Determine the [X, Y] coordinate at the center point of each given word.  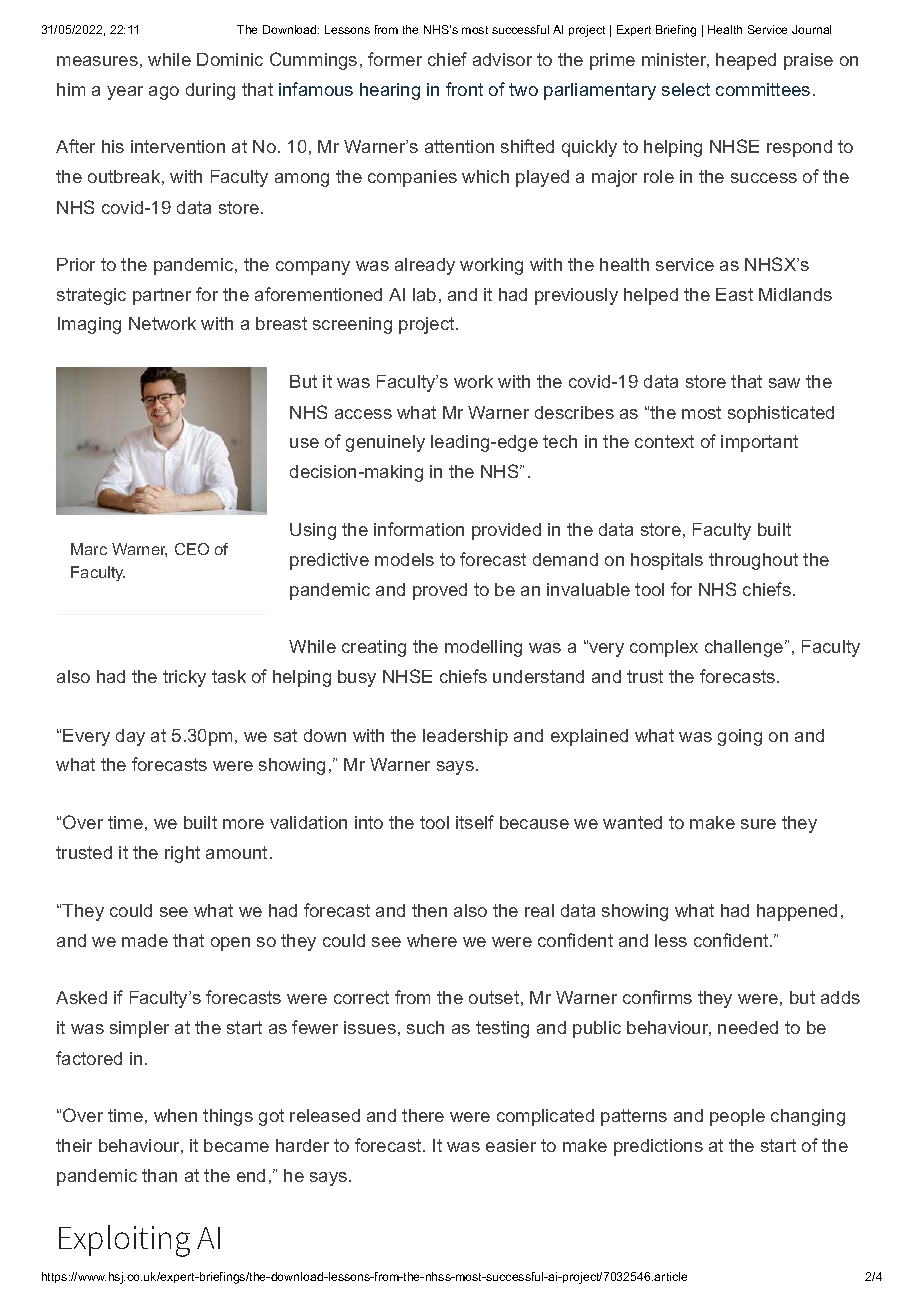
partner [162, 296]
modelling [483, 648]
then [429, 910]
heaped [746, 61]
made [145, 940]
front [464, 89]
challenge [745, 648]
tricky [184, 678]
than [159, 1175]
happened [797, 912]
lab [424, 294]
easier [511, 1145]
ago [164, 93]
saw [784, 383]
